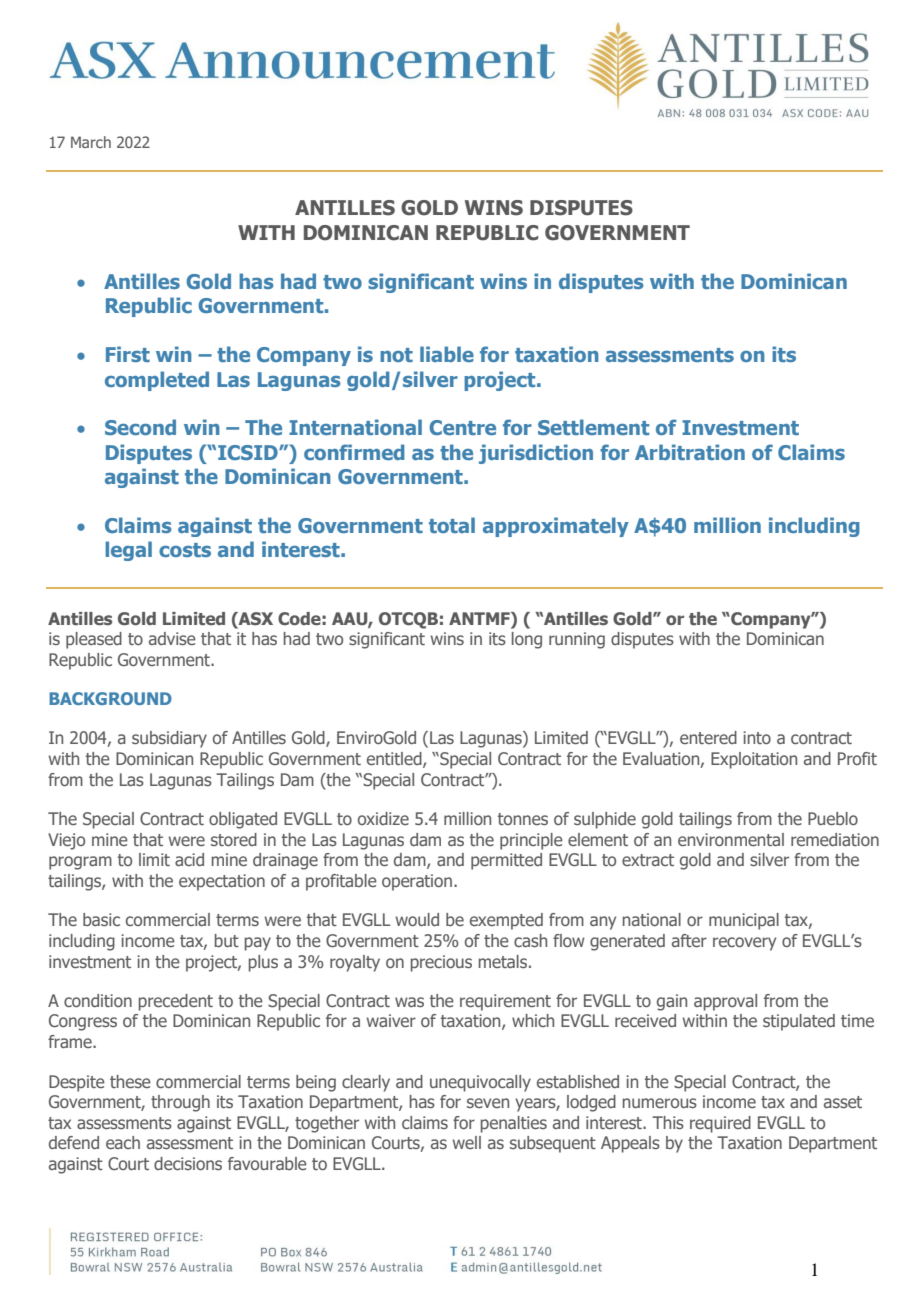 The width and height of the screenshot is (924, 1309). I want to click on Second, so click(140, 427).
